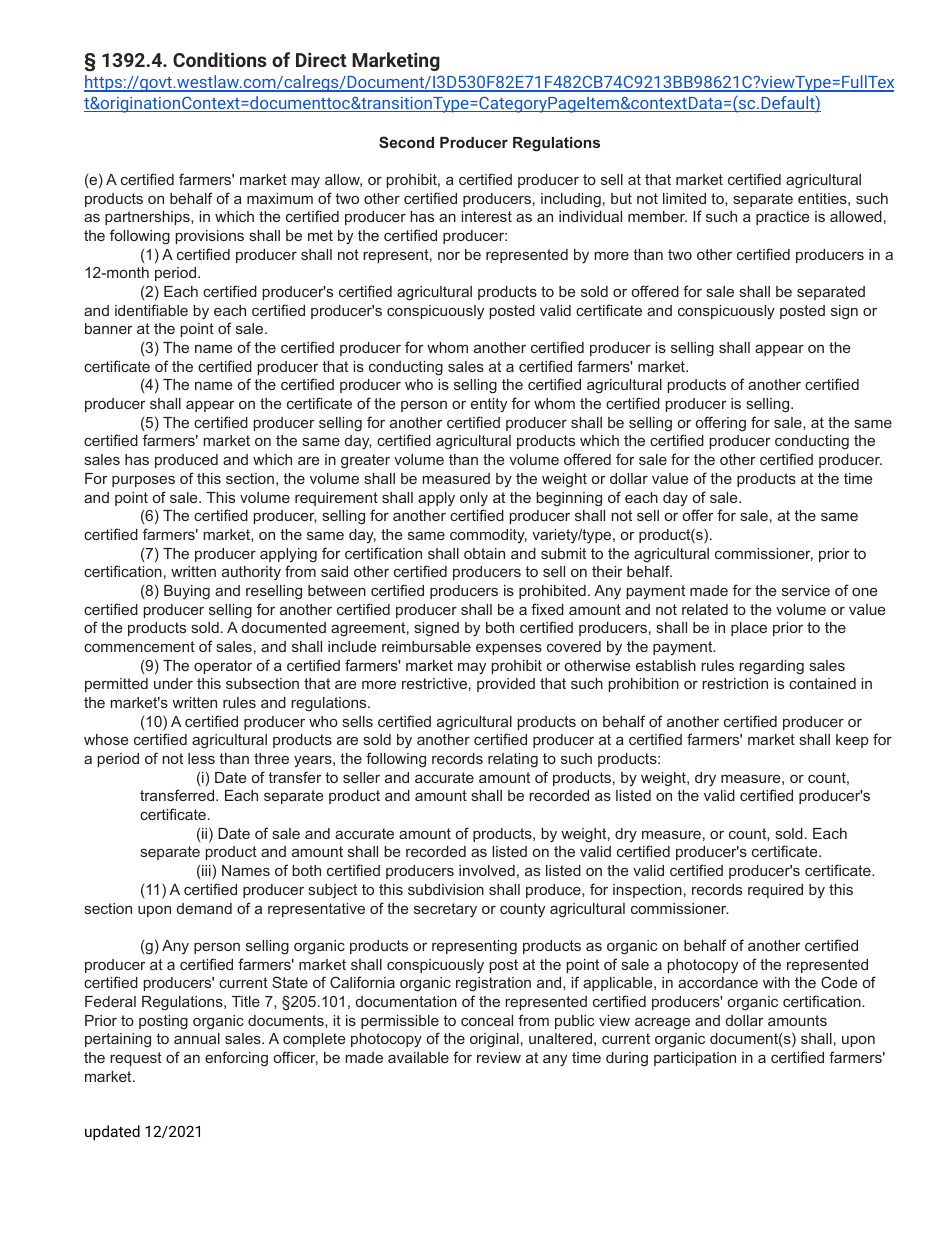 The width and height of the screenshot is (952, 1233). What do you see at coordinates (806, 590) in the screenshot?
I see `service` at bounding box center [806, 590].
